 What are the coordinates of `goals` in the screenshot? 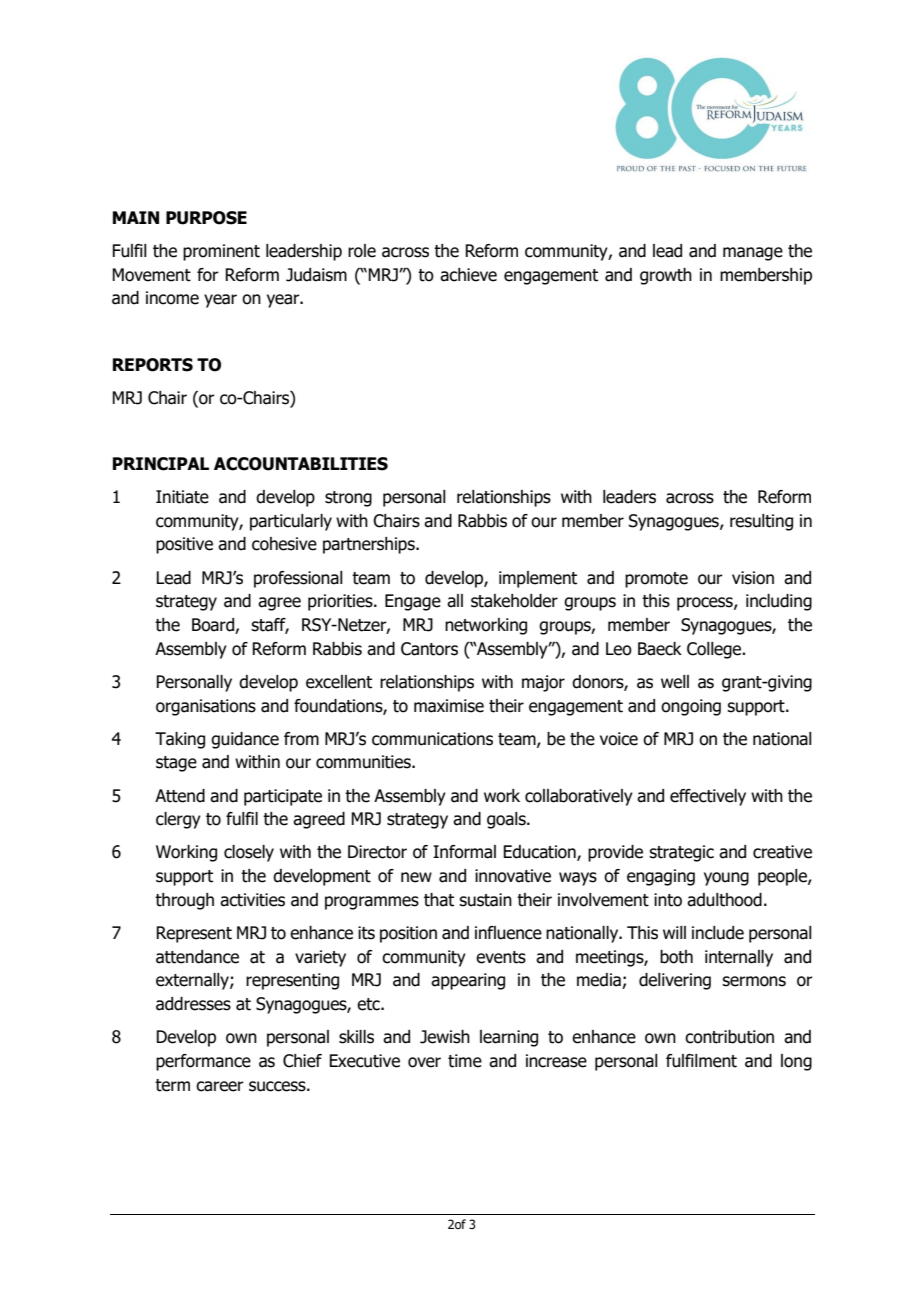 It's located at (507, 820).
